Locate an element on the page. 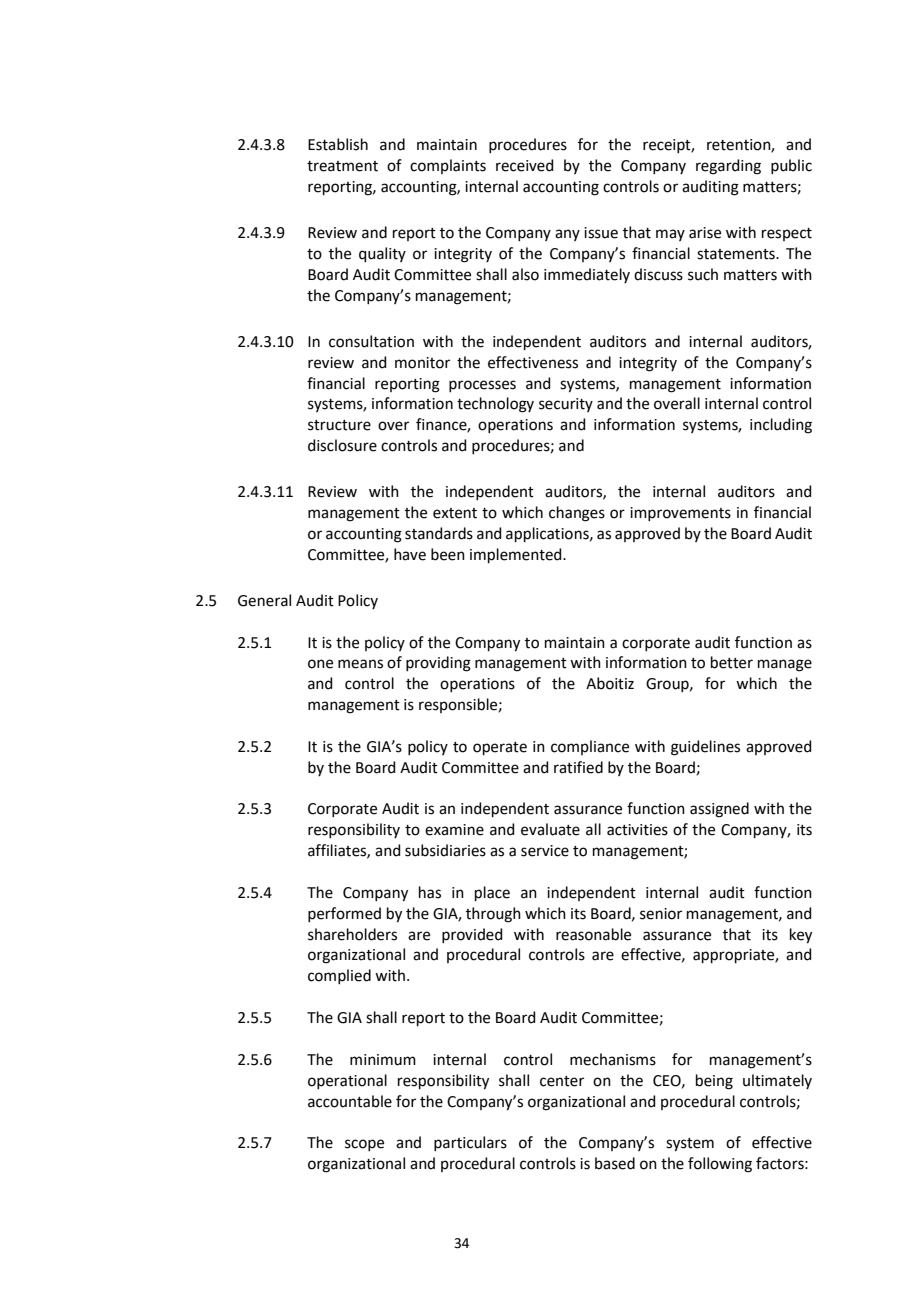 The image size is (924, 1308). providing is located at coordinates (438, 664).
